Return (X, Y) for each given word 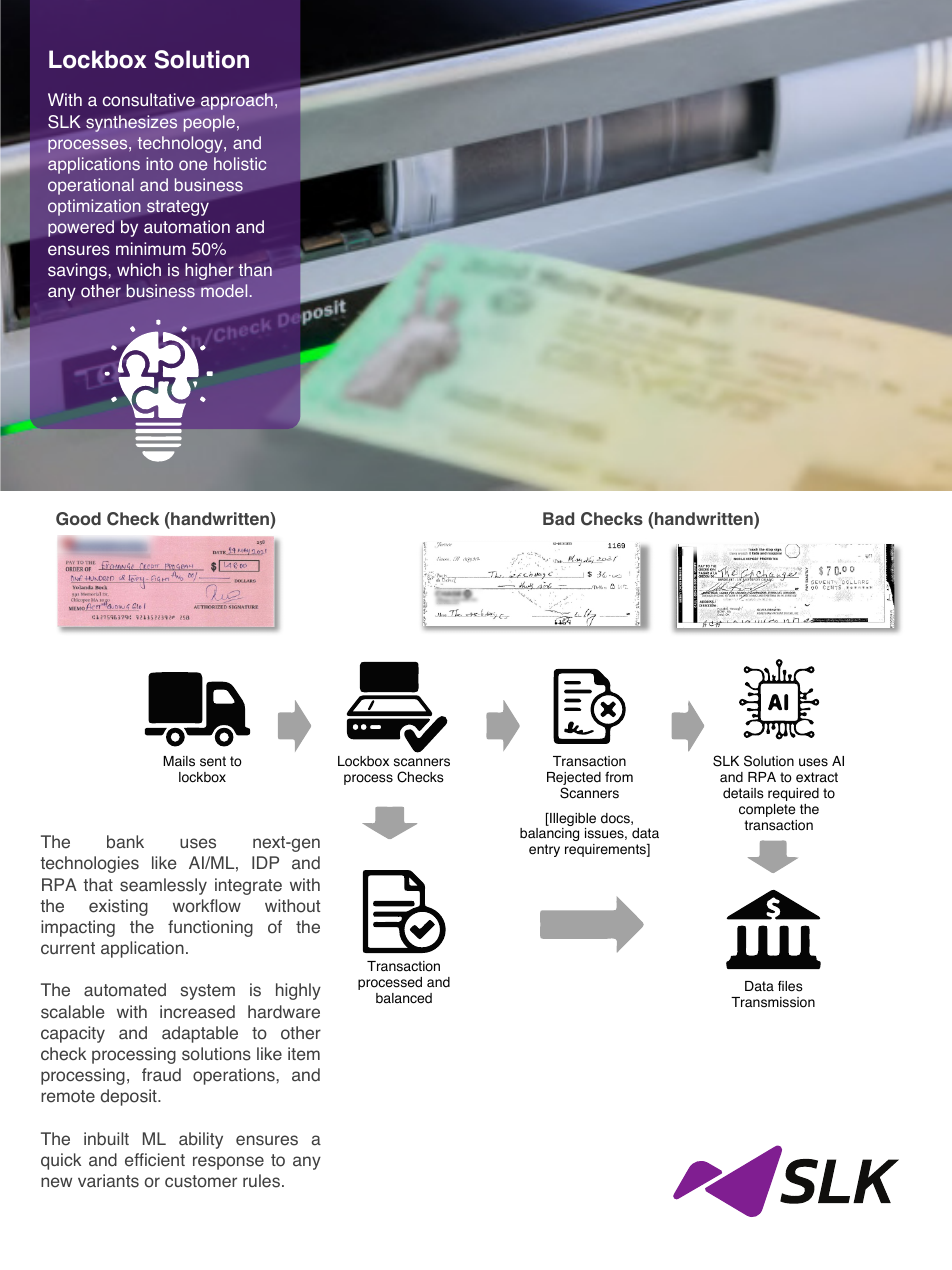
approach (237, 101)
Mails (179, 761)
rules (261, 1181)
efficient (155, 1160)
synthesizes (131, 123)
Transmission (773, 1002)
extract (817, 777)
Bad (558, 518)
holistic (240, 164)
